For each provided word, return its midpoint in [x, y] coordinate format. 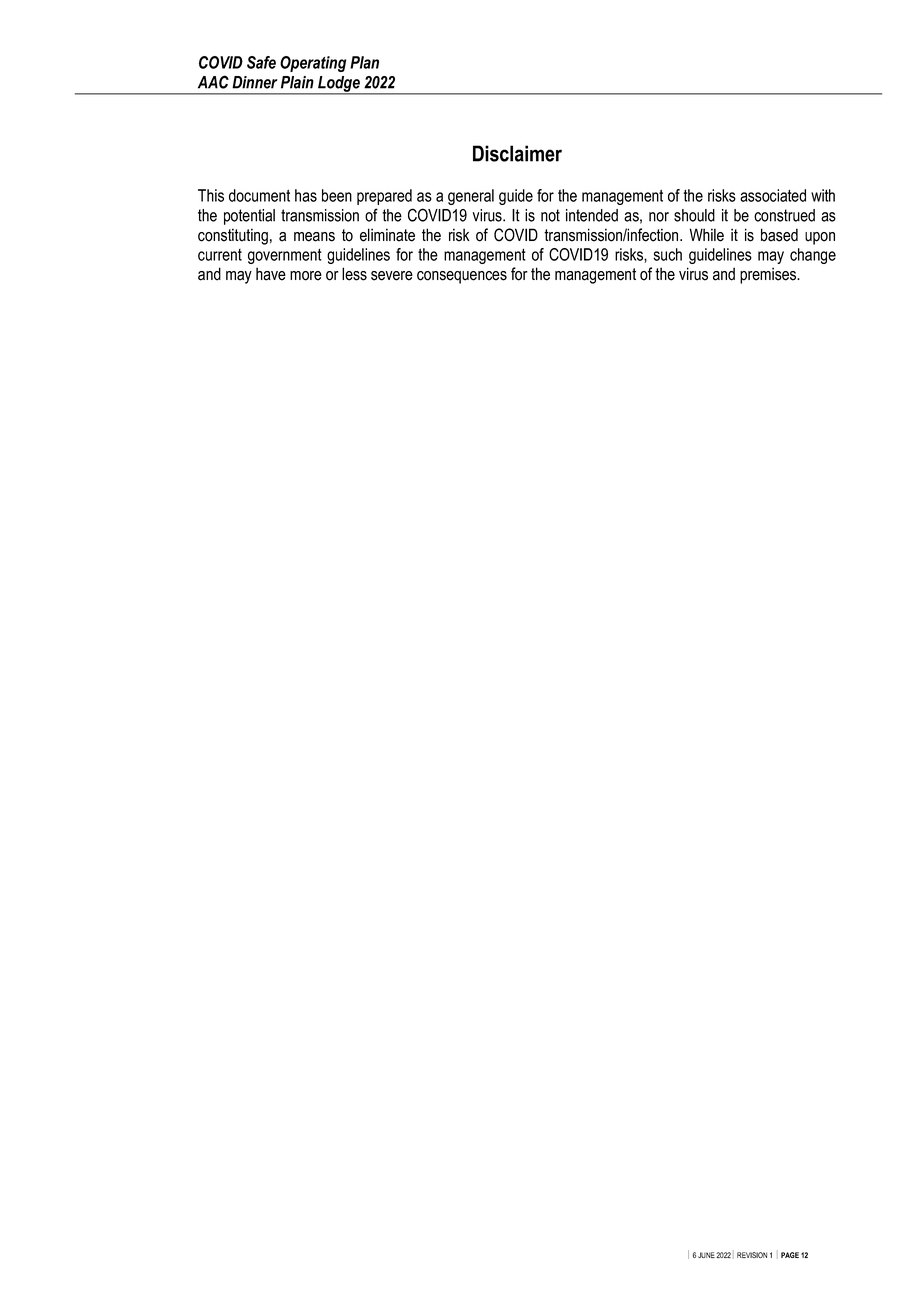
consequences [462, 277]
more [306, 276]
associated [773, 195]
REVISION [752, 1255]
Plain [297, 82]
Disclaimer [517, 153]
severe [392, 276]
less [354, 274]
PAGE [790, 1255]
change [813, 256]
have [271, 274]
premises [769, 275]
